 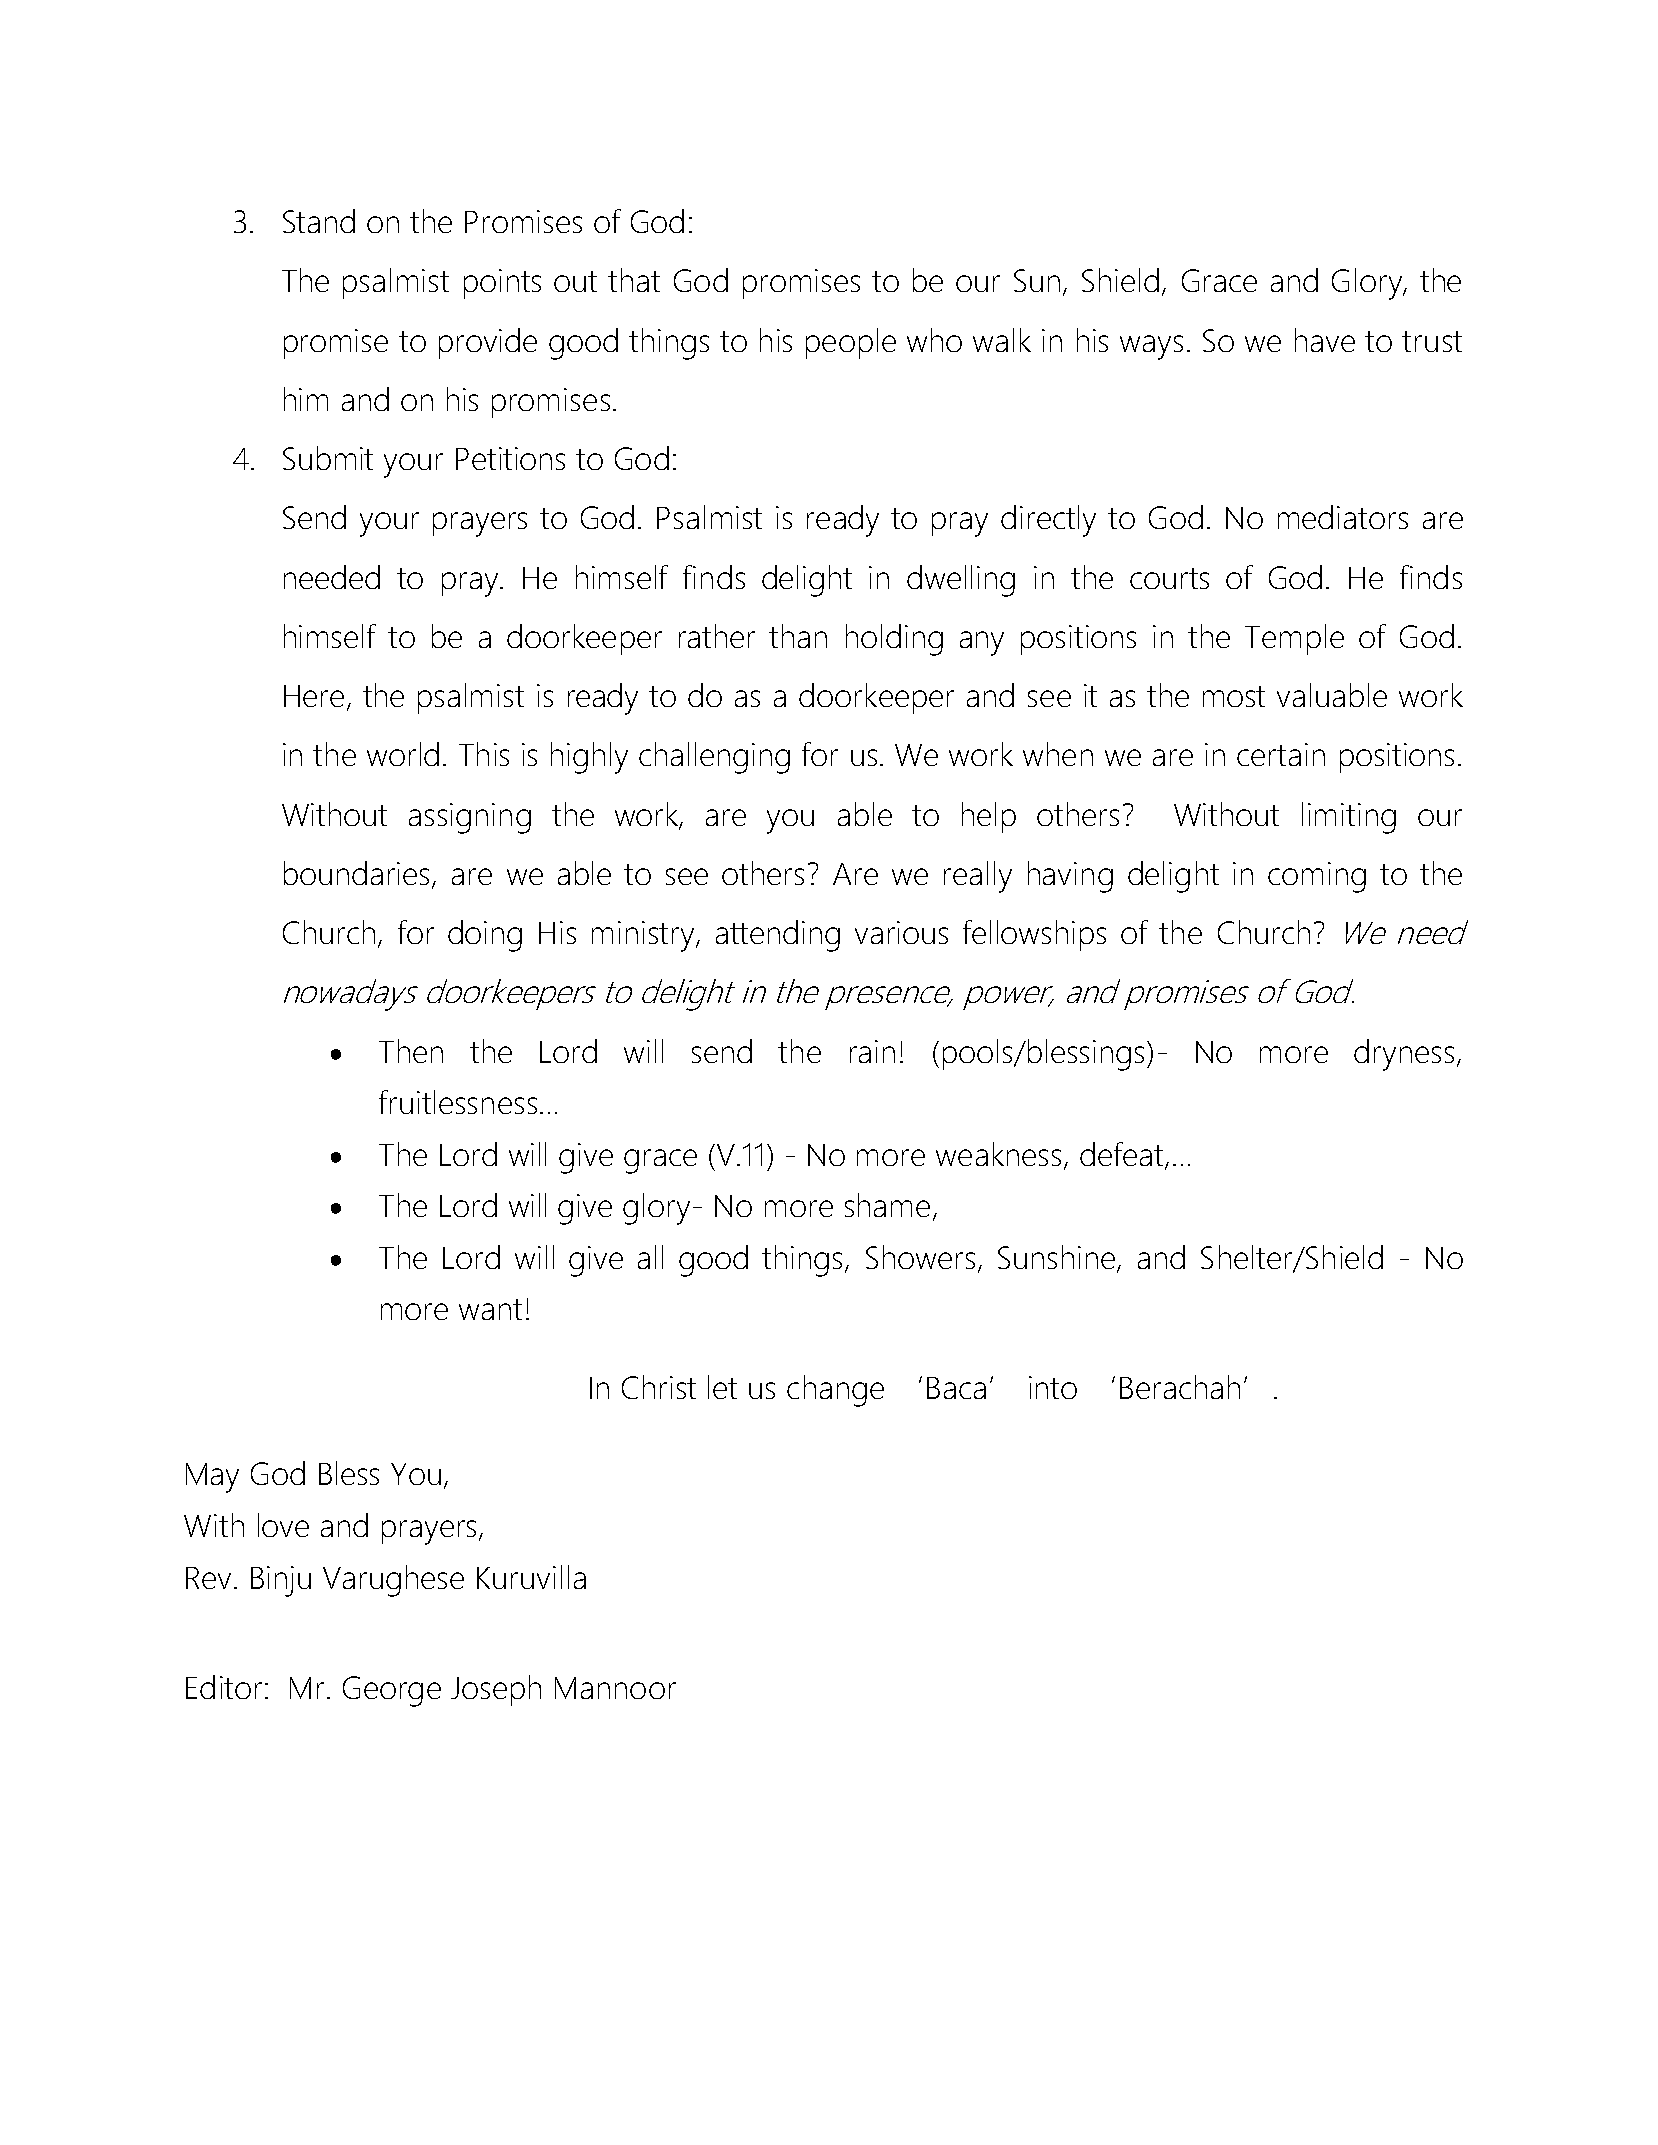 I want to click on limiting, so click(x=1349, y=818).
